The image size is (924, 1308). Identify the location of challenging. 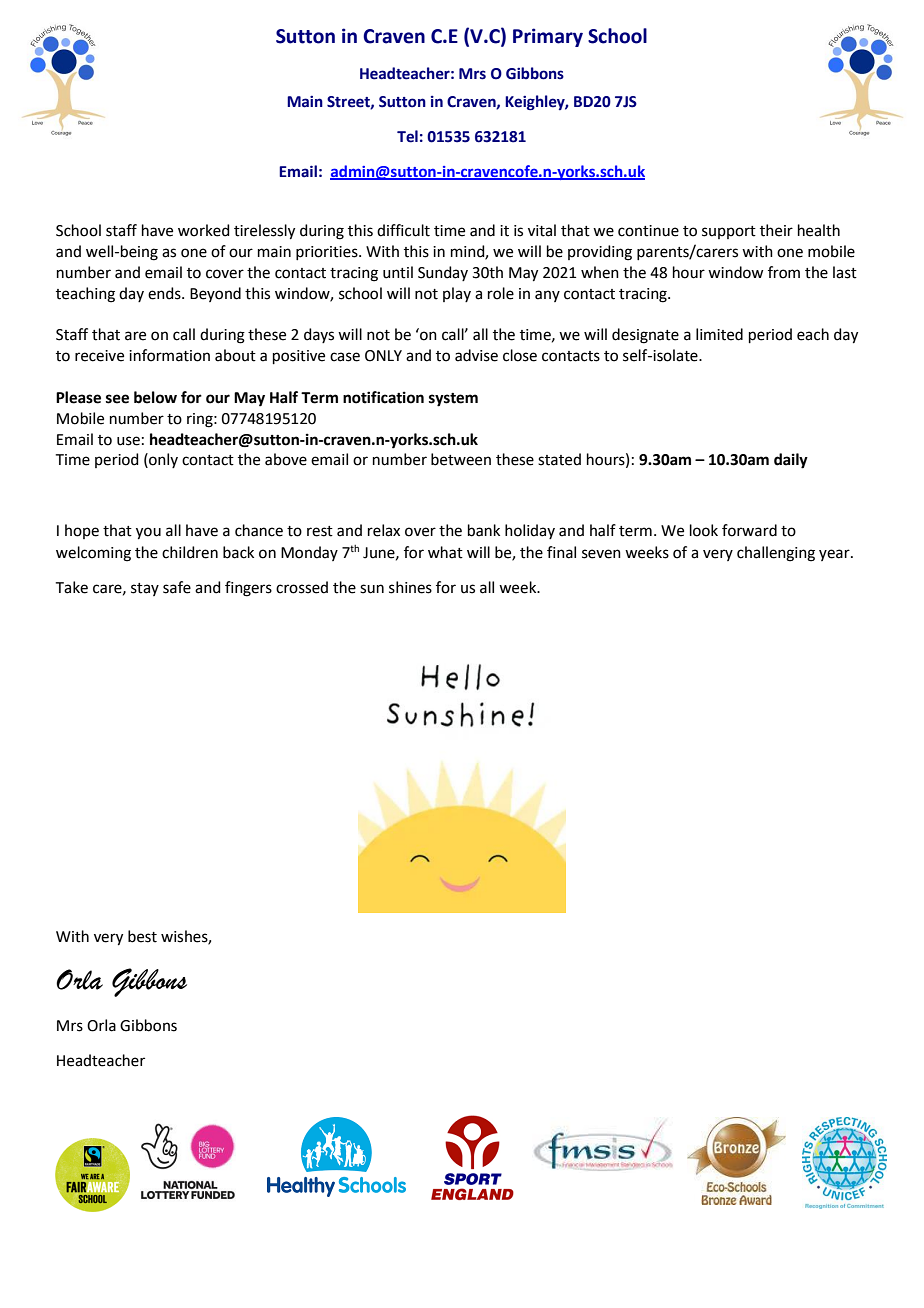
(776, 554).
